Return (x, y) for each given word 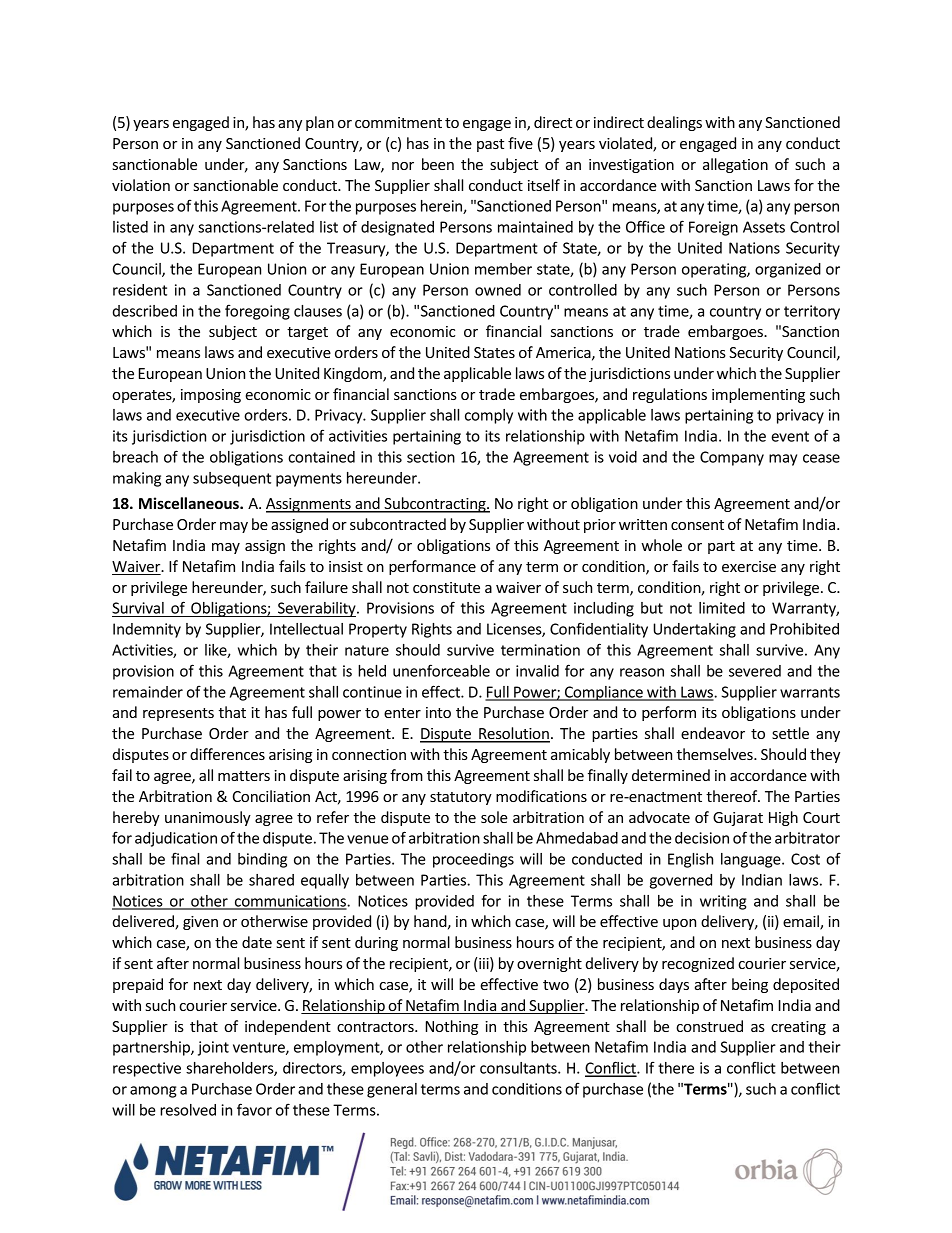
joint (213, 1048)
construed (709, 1026)
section (431, 457)
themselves (716, 754)
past (490, 145)
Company (732, 458)
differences (227, 754)
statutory (461, 798)
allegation (735, 165)
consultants (519, 1068)
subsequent (232, 479)
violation (141, 185)
